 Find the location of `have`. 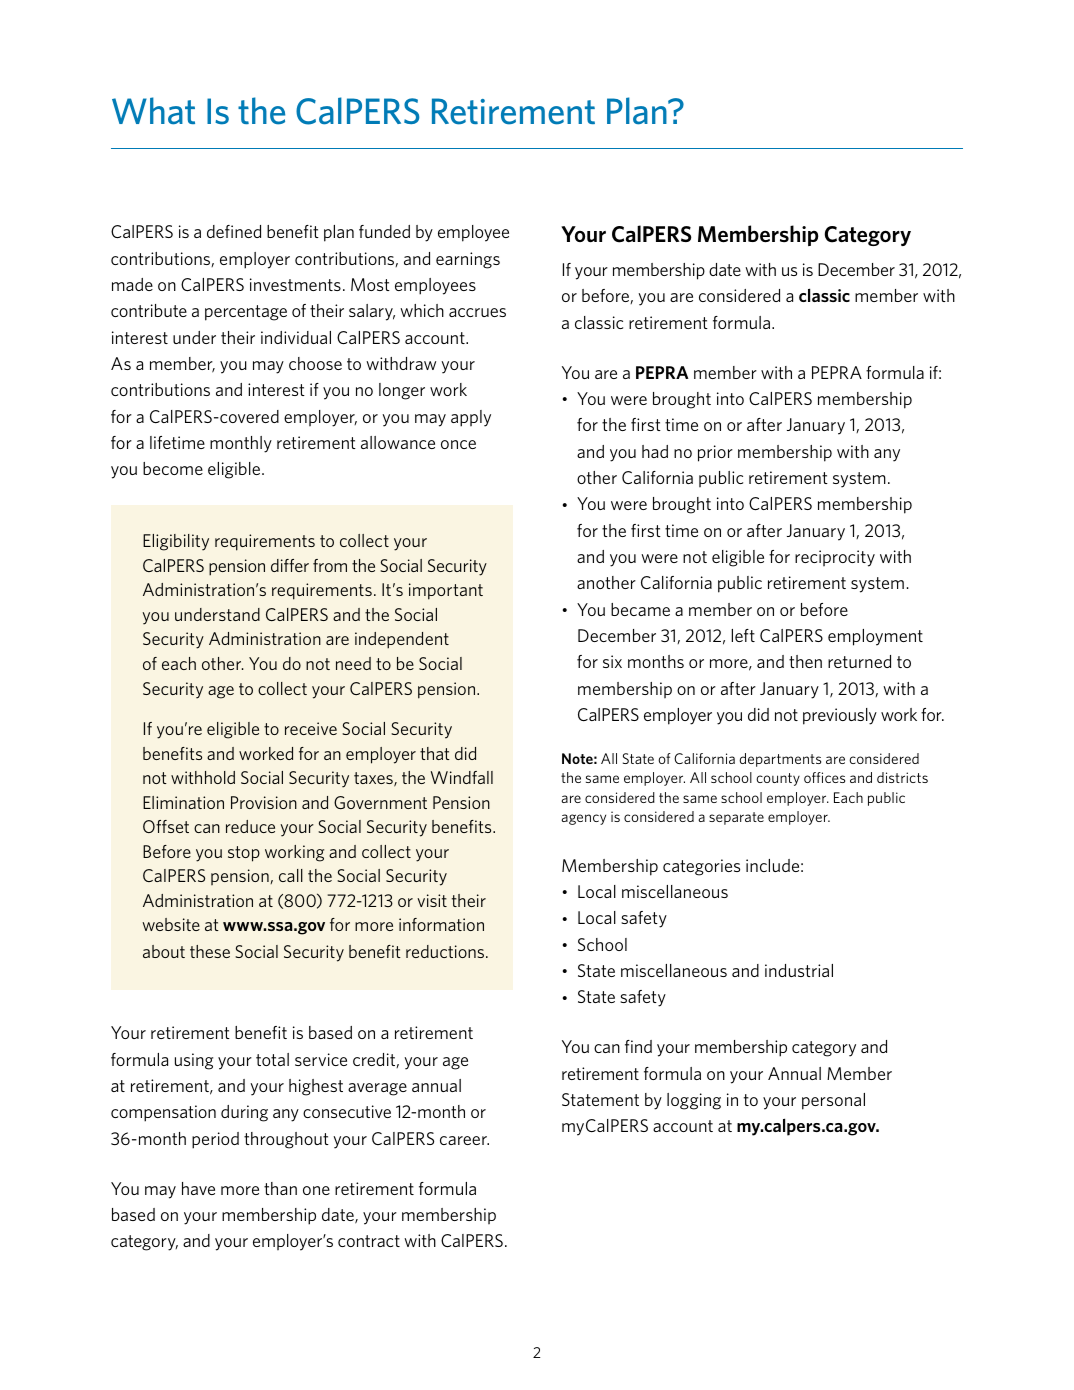

have is located at coordinates (198, 1188).
